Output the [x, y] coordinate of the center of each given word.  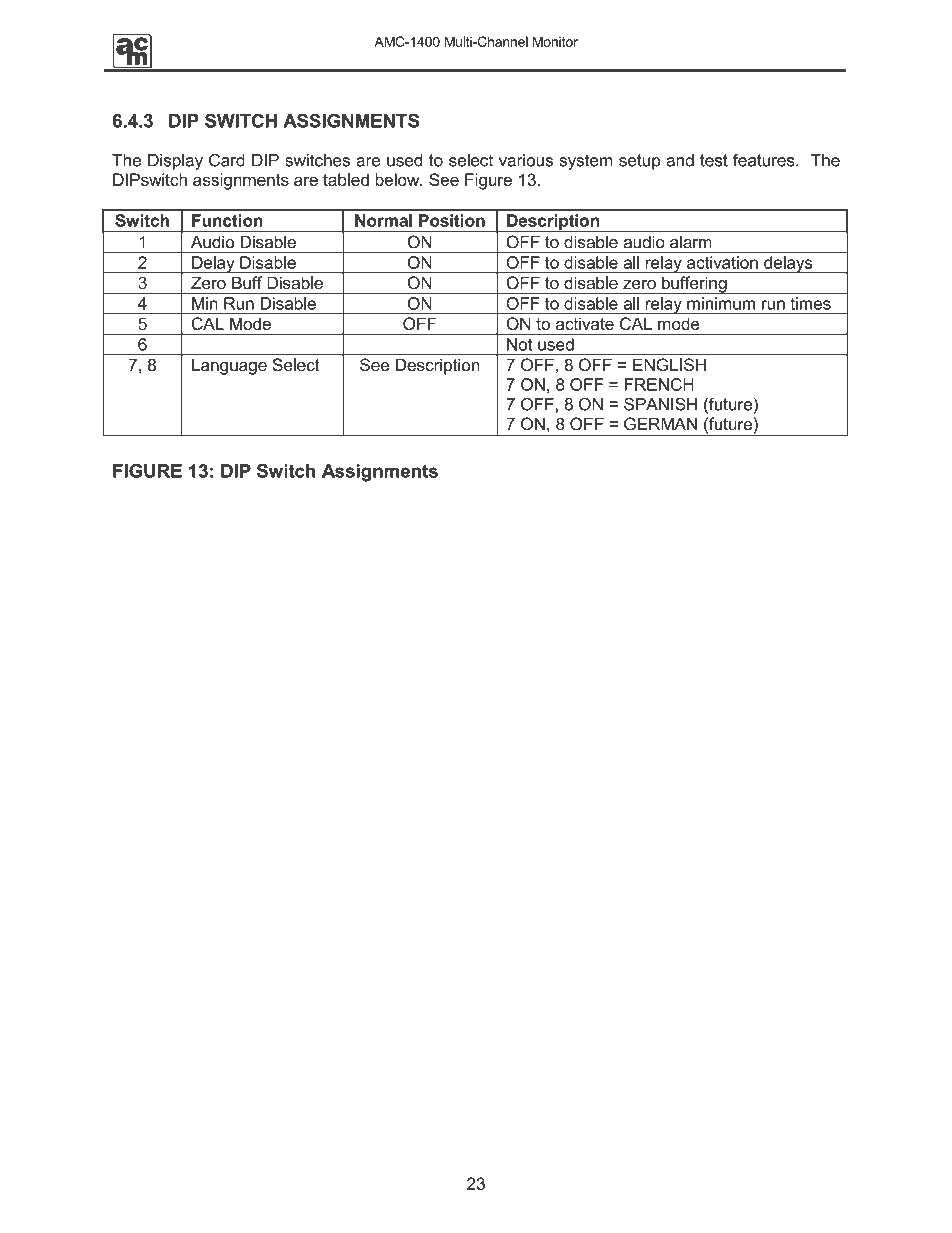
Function [227, 220]
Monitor [555, 41]
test [714, 160]
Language [229, 367]
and [680, 160]
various [526, 160]
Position [452, 220]
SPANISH [660, 404]
